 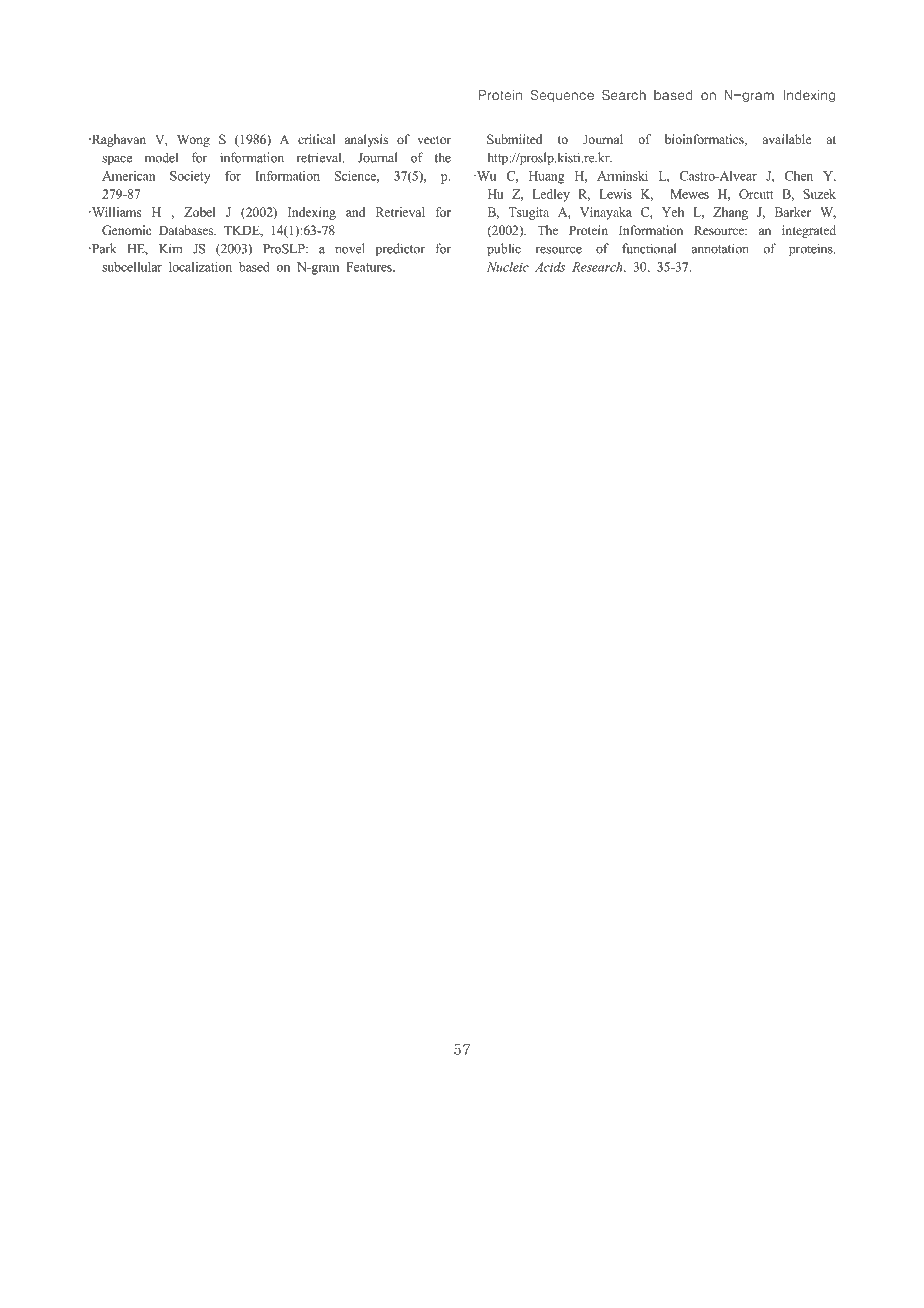 What do you see at coordinates (799, 176) in the image?
I see `Chen` at bounding box center [799, 176].
